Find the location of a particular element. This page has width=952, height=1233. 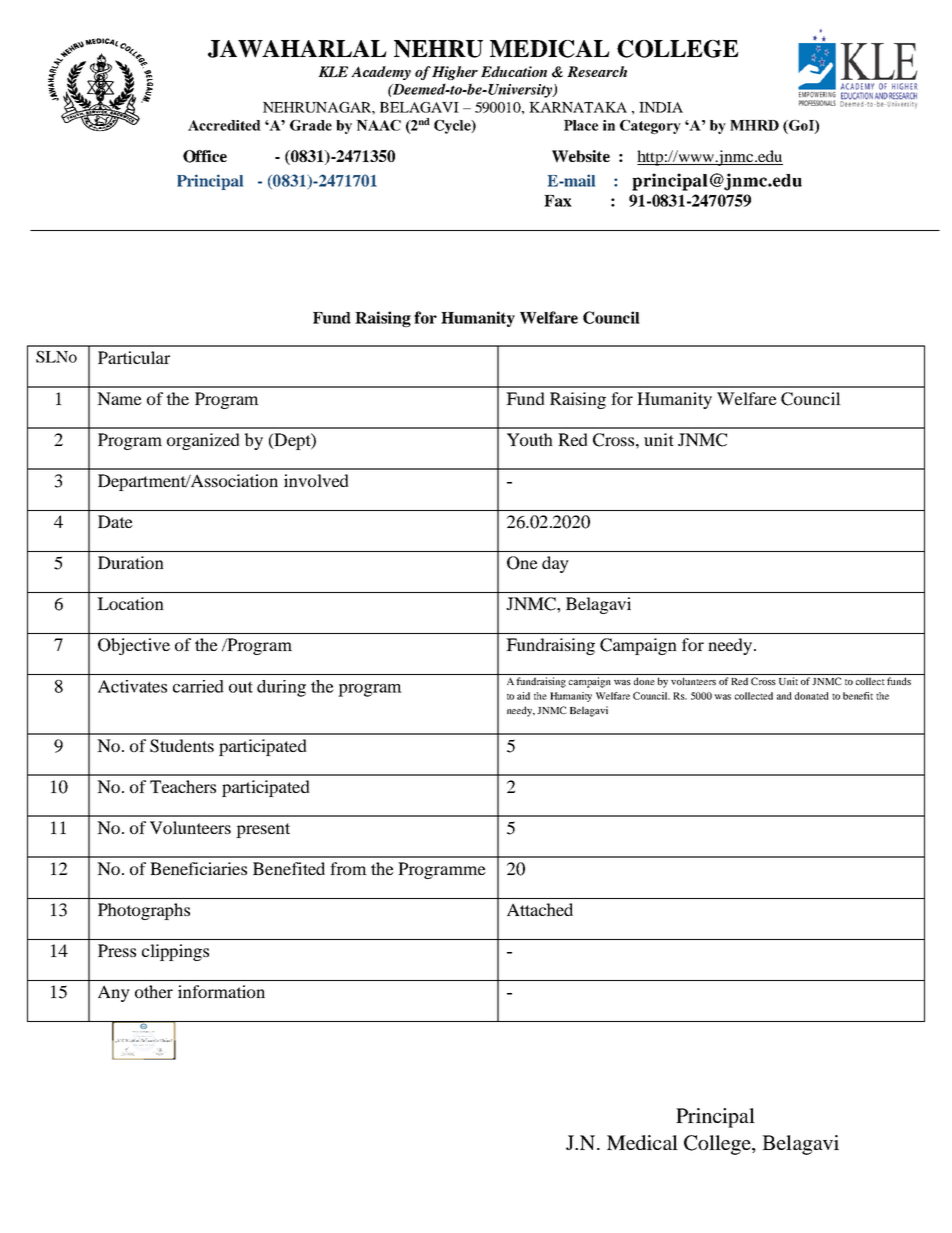

Accredited is located at coordinates (224, 125).
